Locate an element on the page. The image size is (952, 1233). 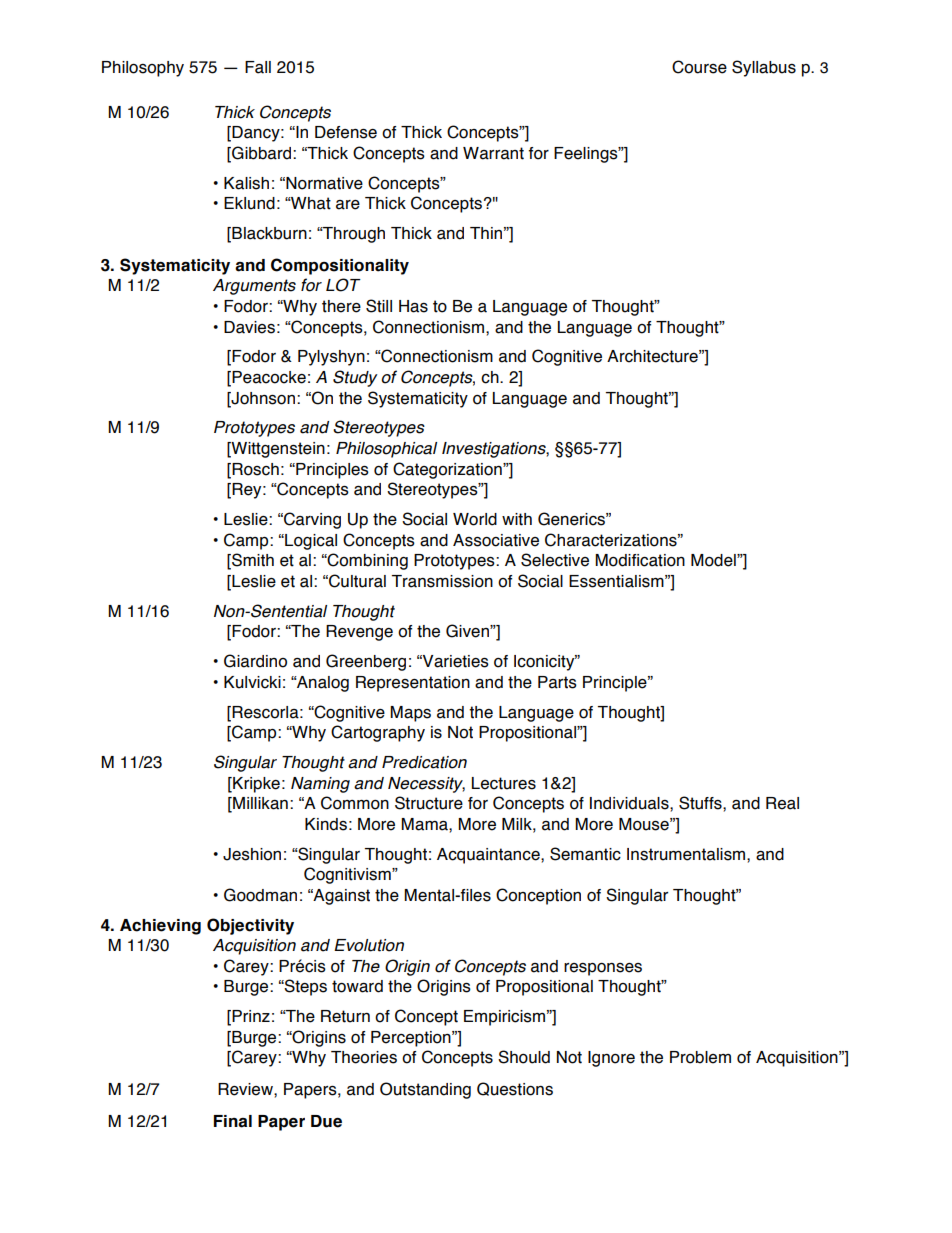
Problem is located at coordinates (700, 1057).
